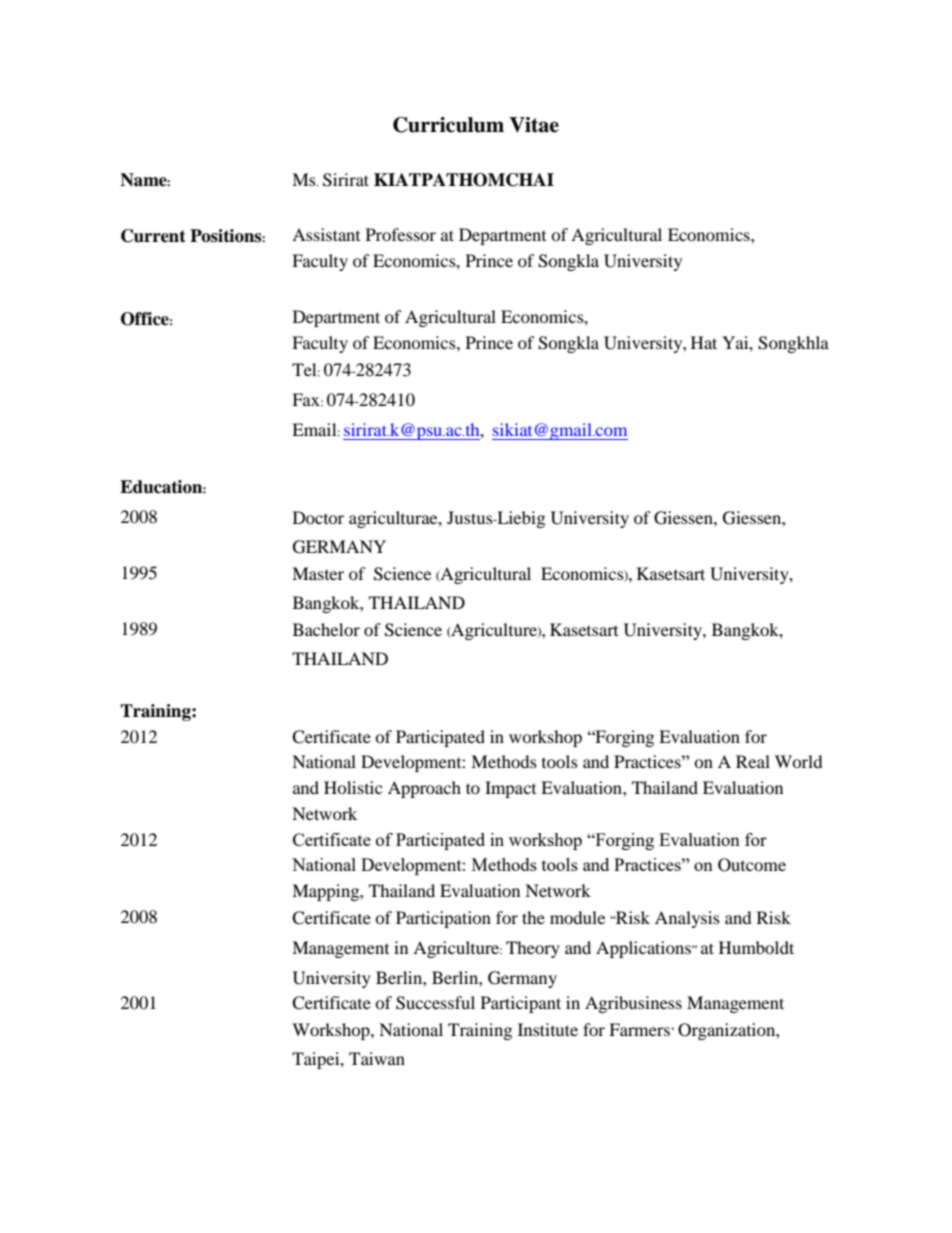  Describe the element at coordinates (534, 125) in the screenshot. I see `Vitae` at that location.
